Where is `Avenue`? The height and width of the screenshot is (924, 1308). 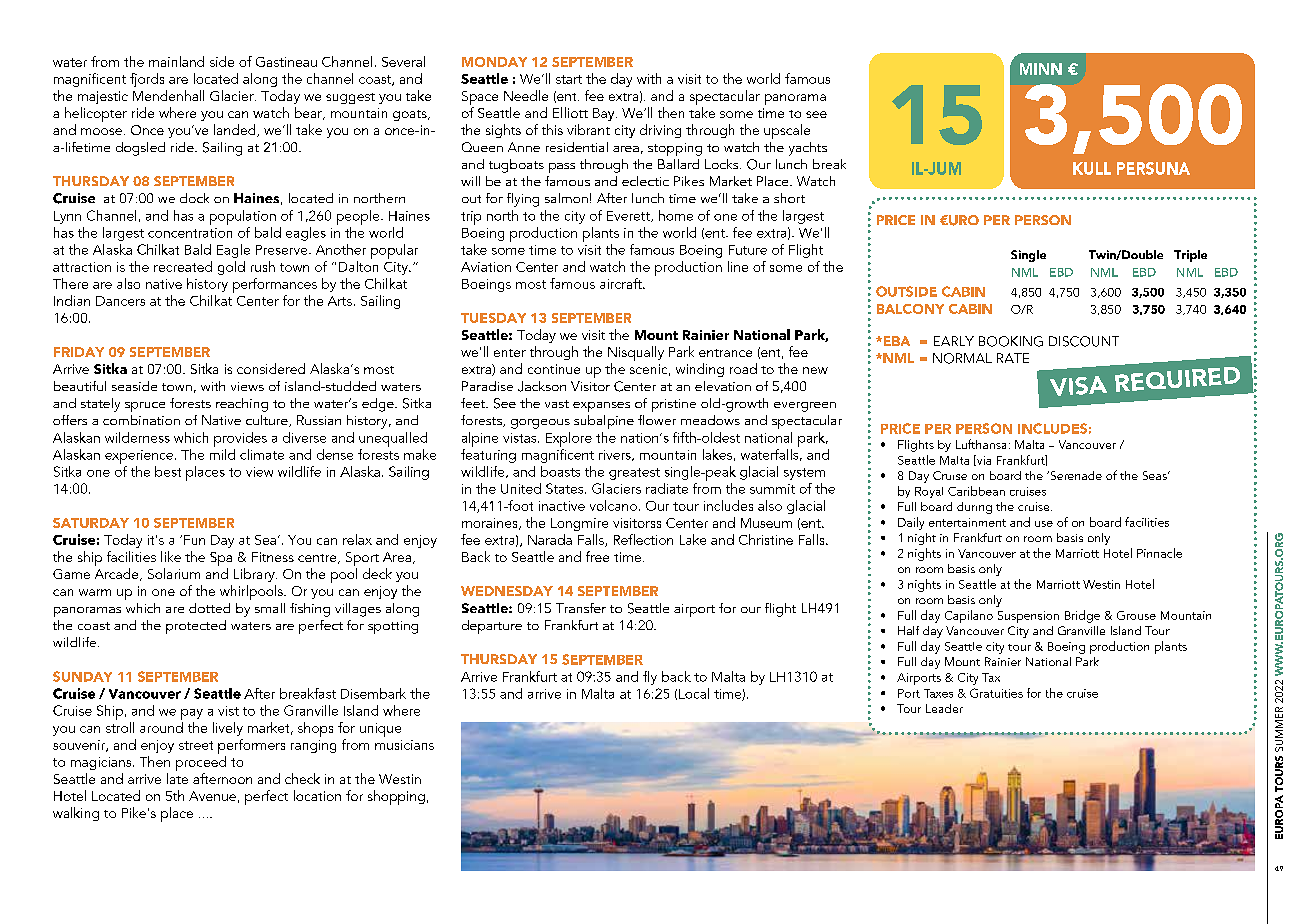
Avenue is located at coordinates (212, 796).
